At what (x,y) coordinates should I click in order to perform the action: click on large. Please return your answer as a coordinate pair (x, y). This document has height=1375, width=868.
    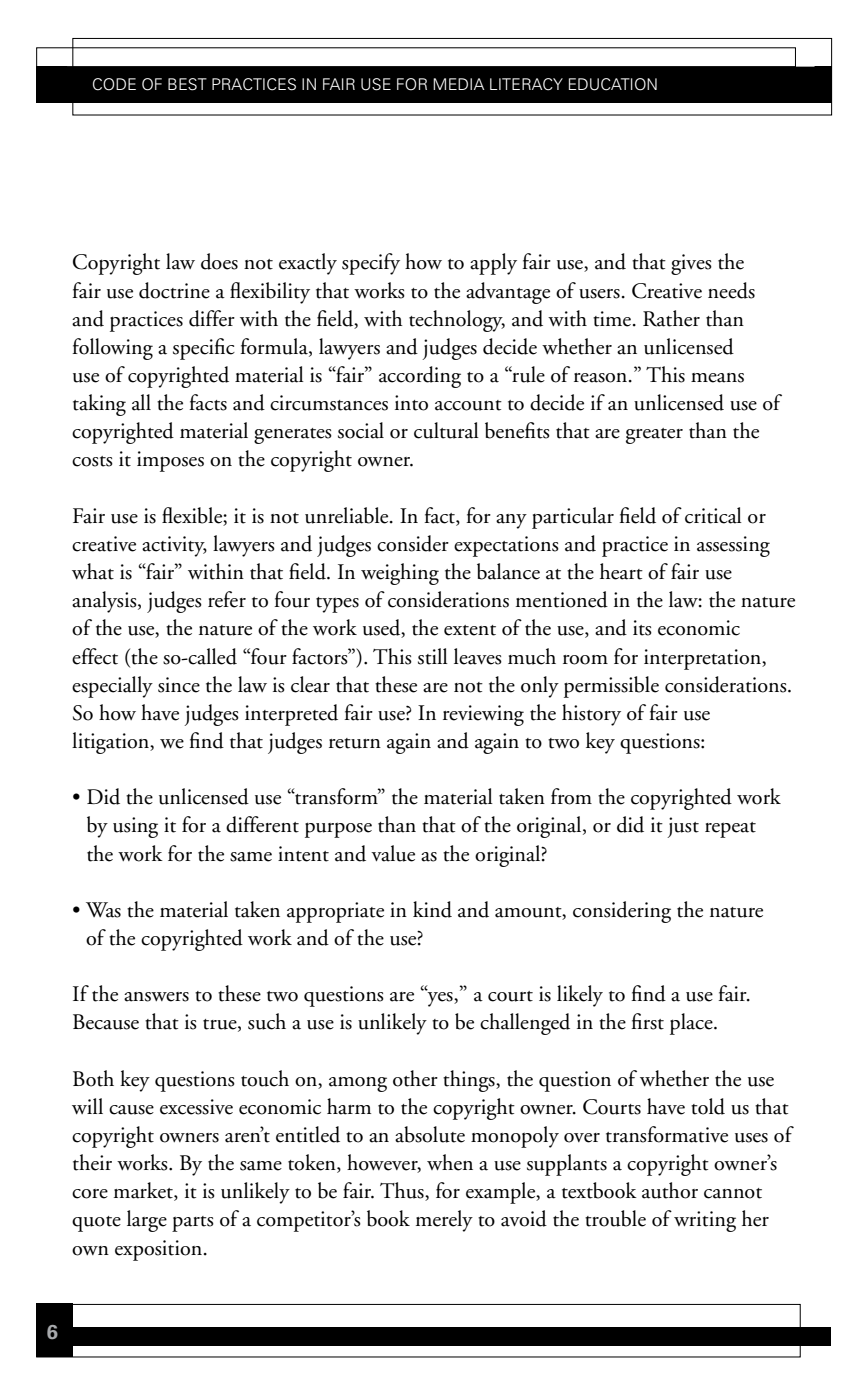
    Looking at the image, I should click on (147, 1221).
